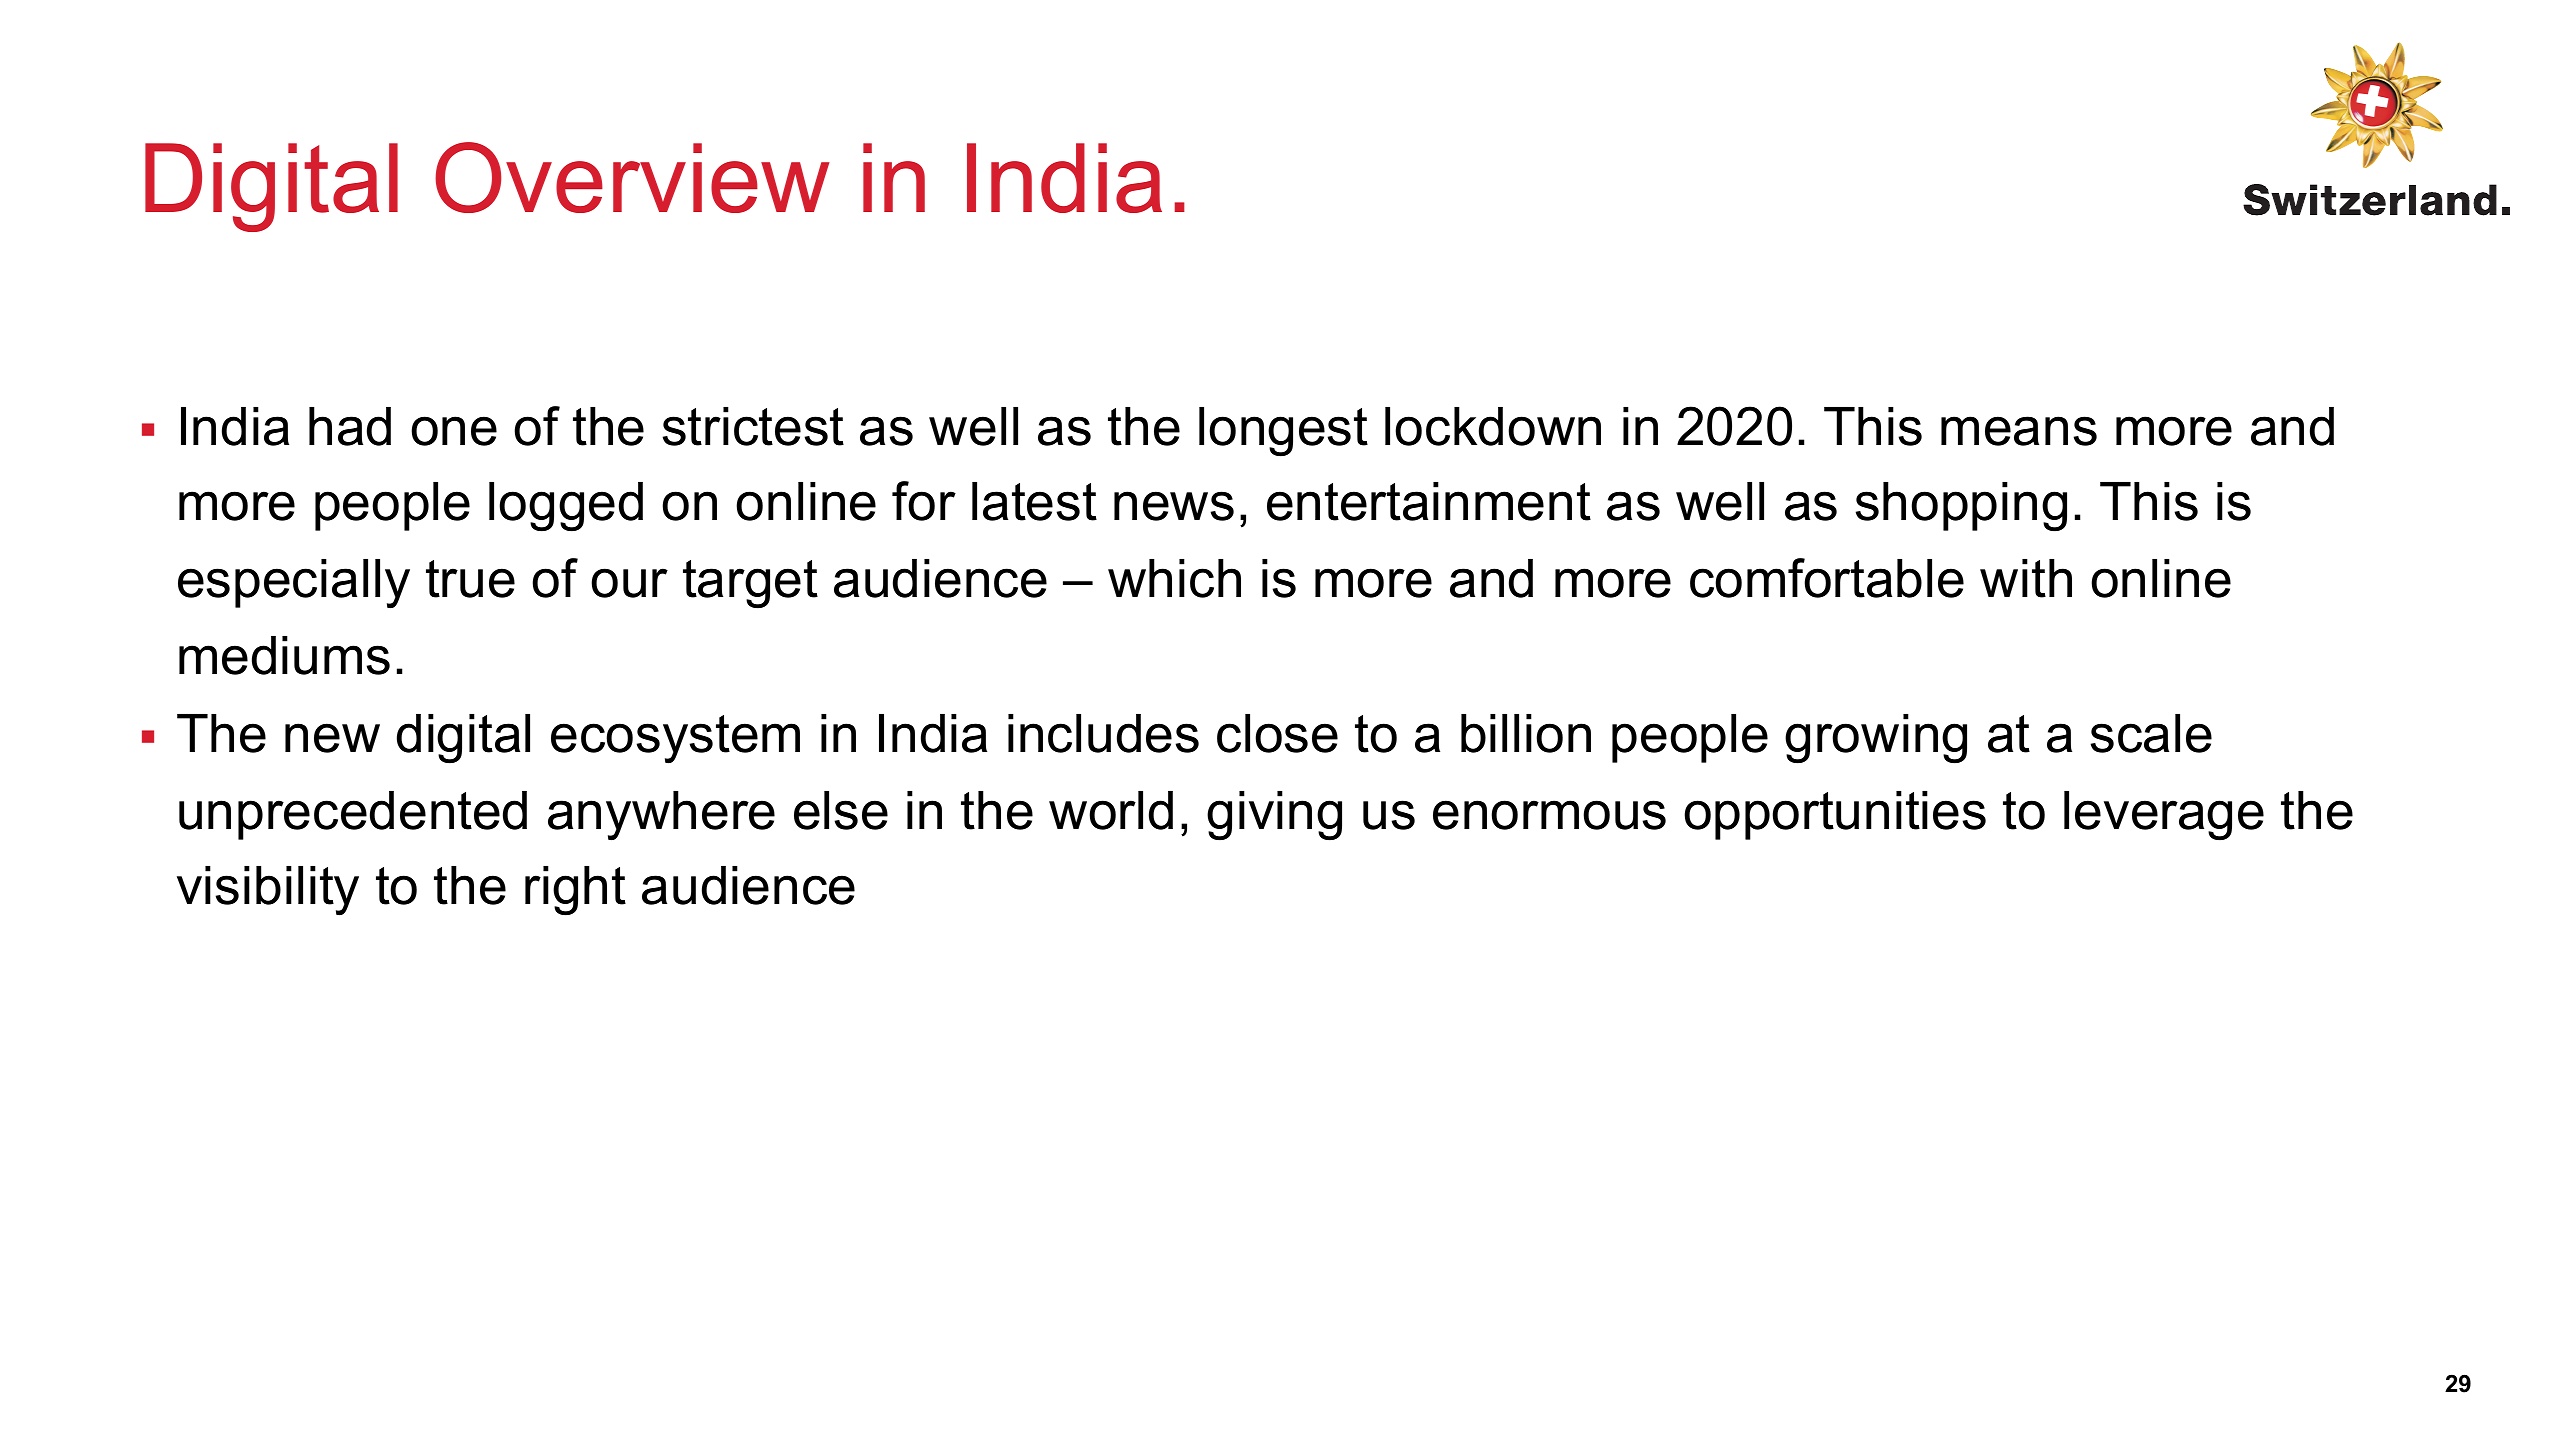 The height and width of the screenshot is (1439, 2558). What do you see at coordinates (566, 507) in the screenshot?
I see `logged` at bounding box center [566, 507].
